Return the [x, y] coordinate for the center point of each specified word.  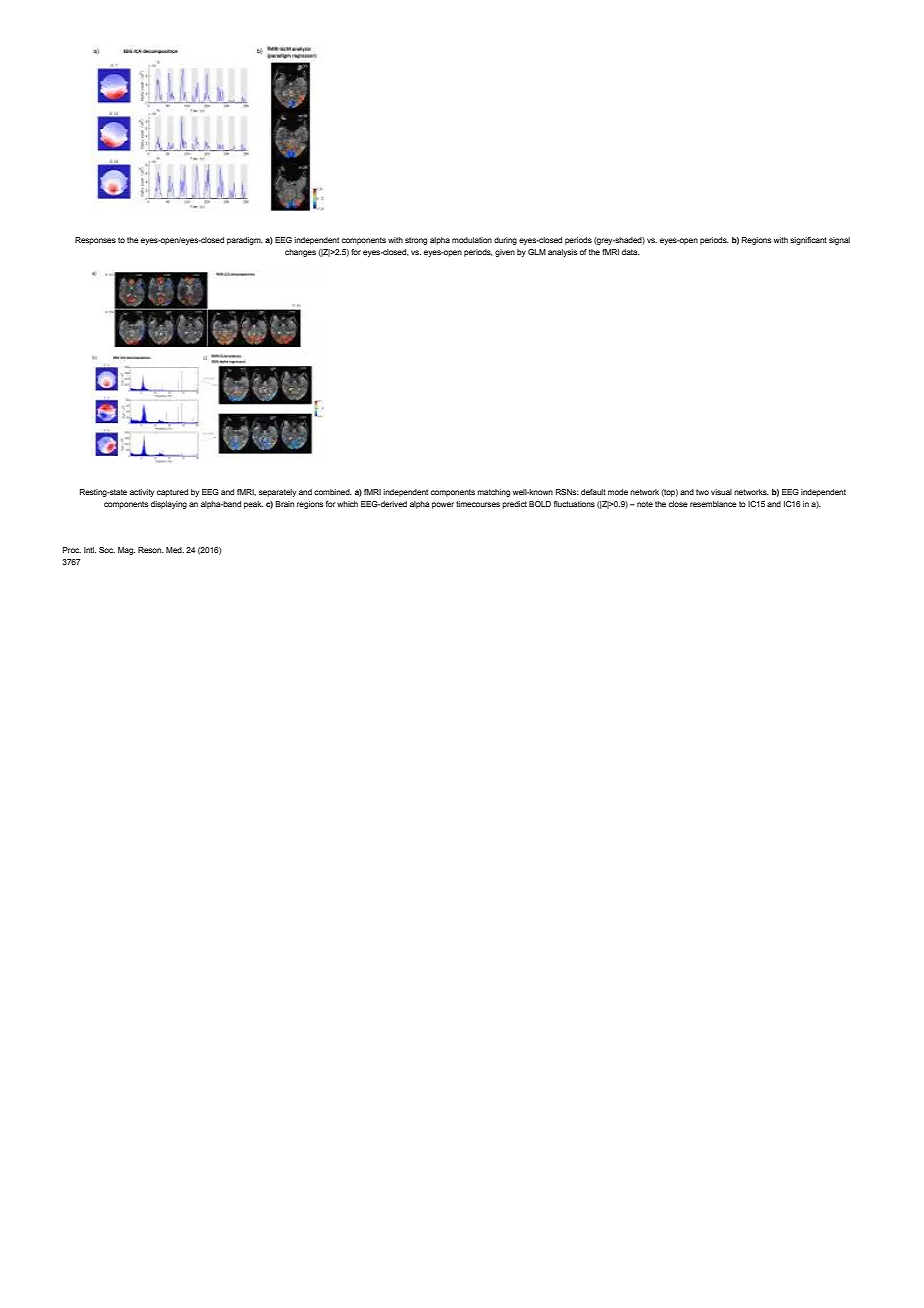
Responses [95, 241]
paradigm [245, 241]
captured [172, 493]
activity [142, 493]
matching [493, 493]
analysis [562, 253]
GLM [537, 252]
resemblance [713, 504]
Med [175, 550]
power [443, 505]
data [631, 252]
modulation [472, 240]
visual [721, 492]
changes [300, 253]
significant [808, 241]
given [505, 253]
